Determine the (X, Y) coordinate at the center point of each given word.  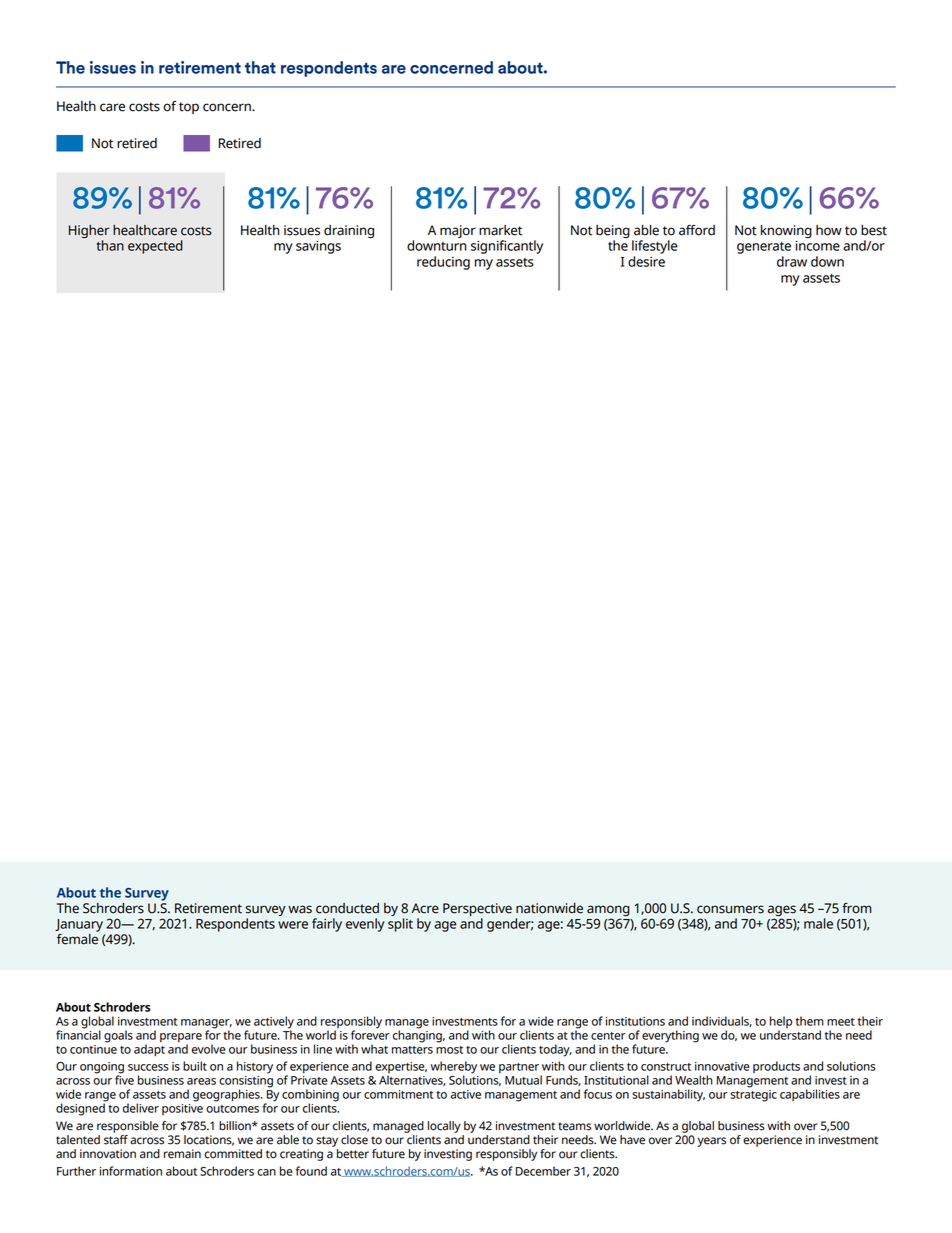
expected (155, 247)
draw (792, 261)
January (79, 925)
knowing (786, 231)
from (857, 908)
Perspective (477, 911)
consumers (730, 909)
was (300, 909)
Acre (425, 908)
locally (444, 1127)
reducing (443, 263)
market (500, 230)
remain (182, 1154)
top (189, 108)
